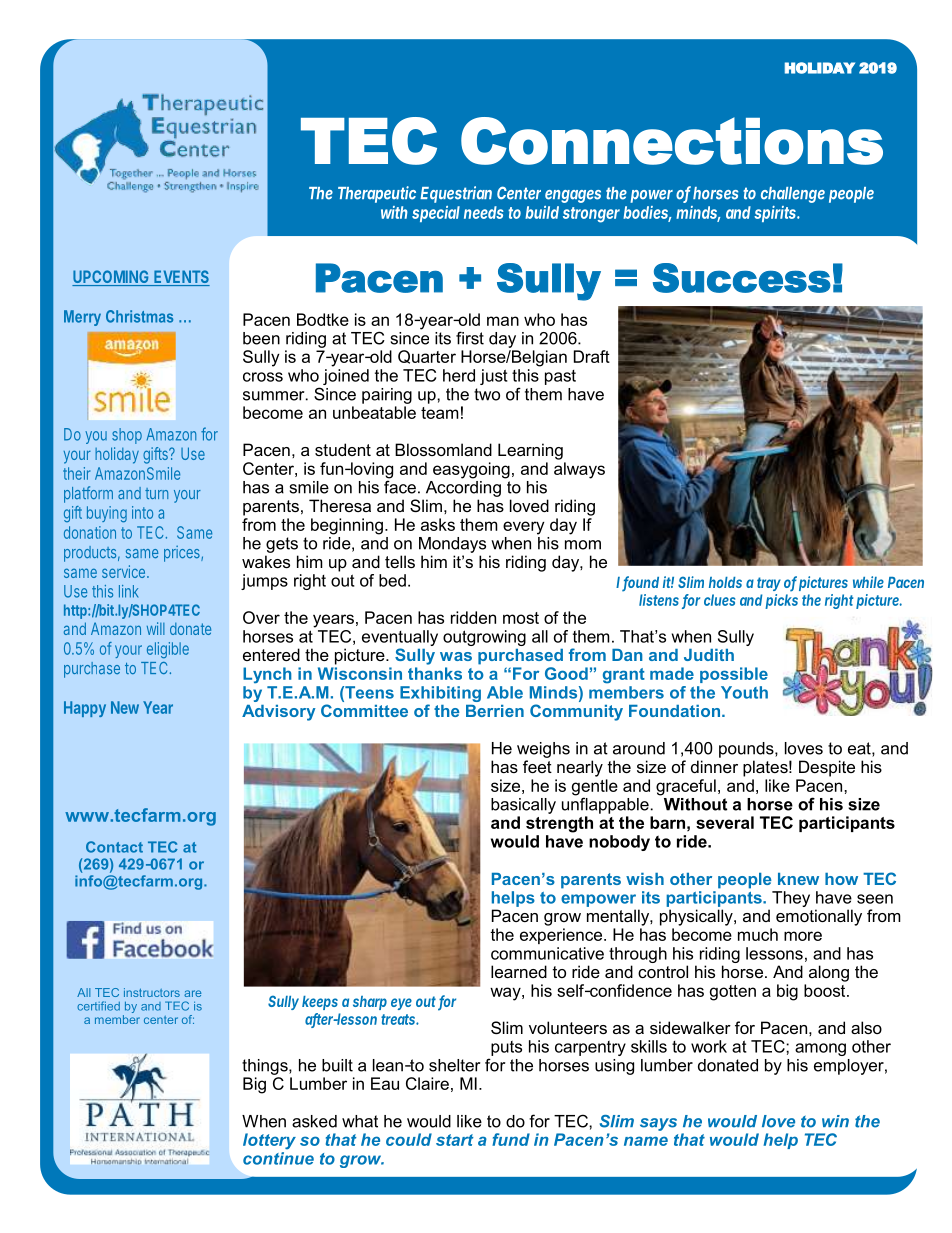 Image resolution: width=952 pixels, height=1233 pixels. What do you see at coordinates (658, 1124) in the document?
I see `says` at bounding box center [658, 1124].
